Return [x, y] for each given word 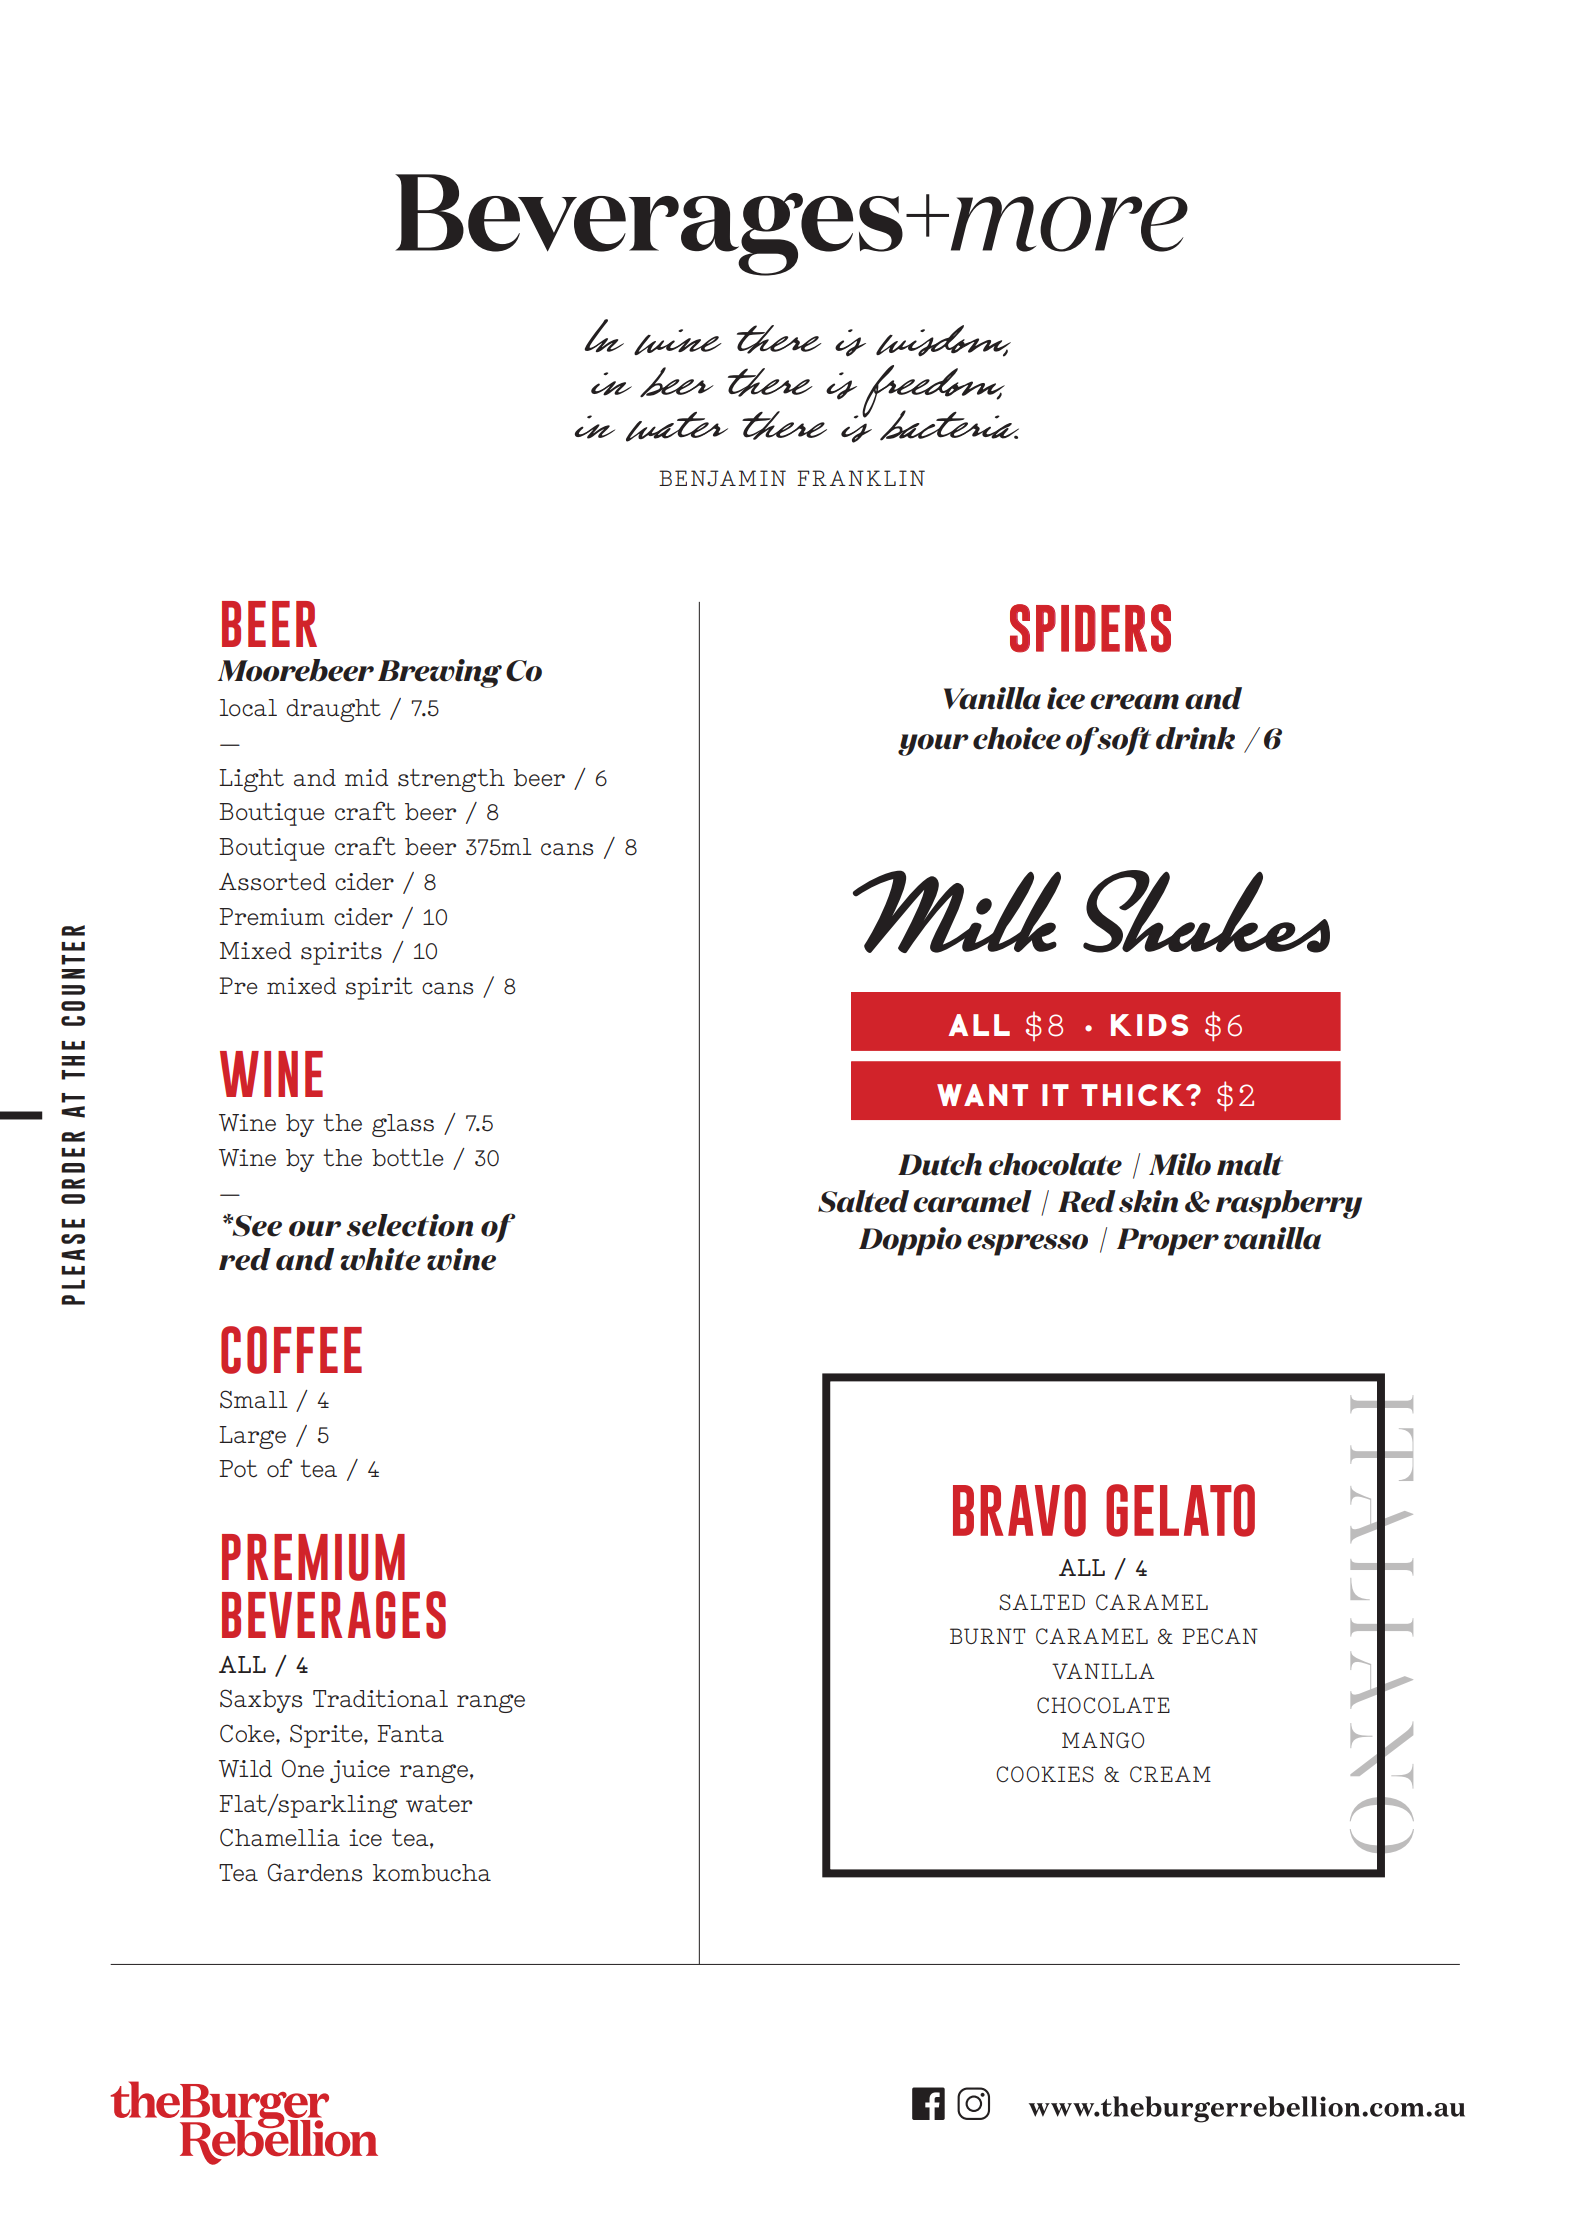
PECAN [1220, 1636]
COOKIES [1045, 1774]
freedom [933, 392]
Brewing [440, 673]
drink [1195, 738]
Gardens [314, 1872]
